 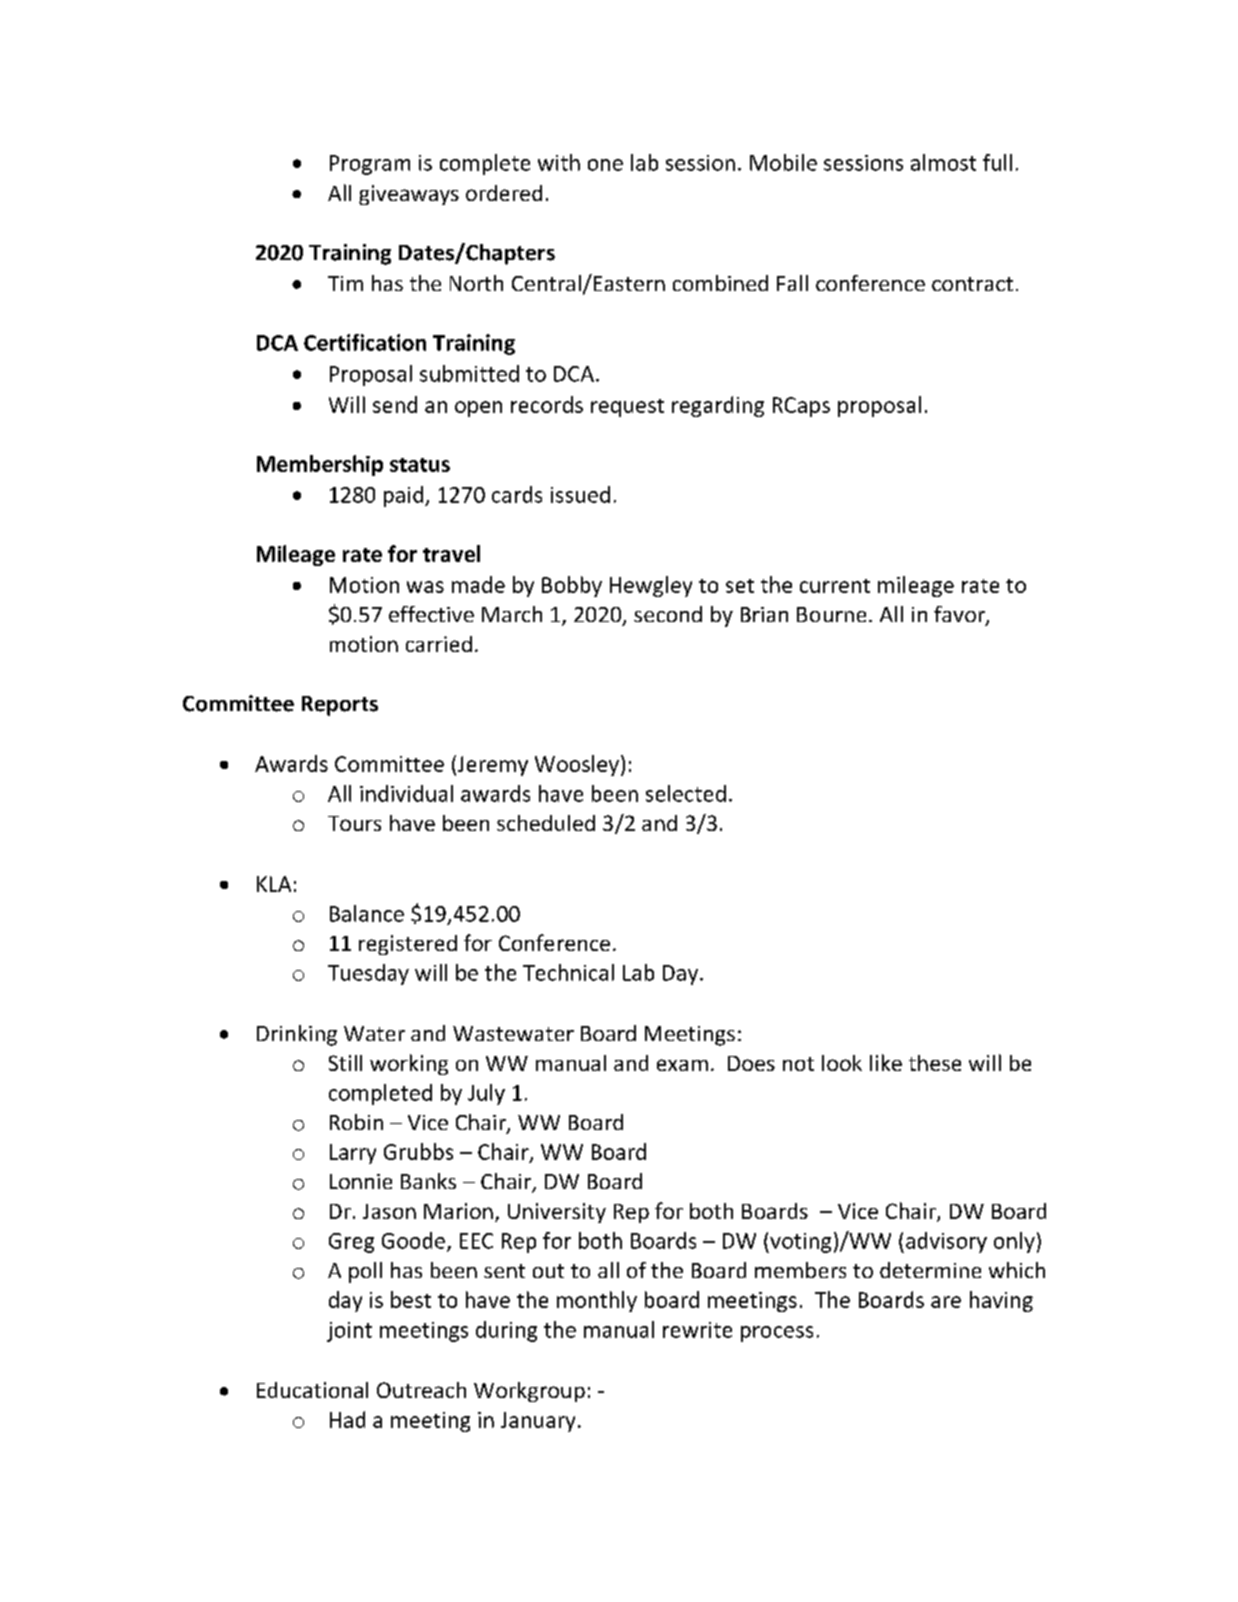 I want to click on one, so click(x=605, y=165).
